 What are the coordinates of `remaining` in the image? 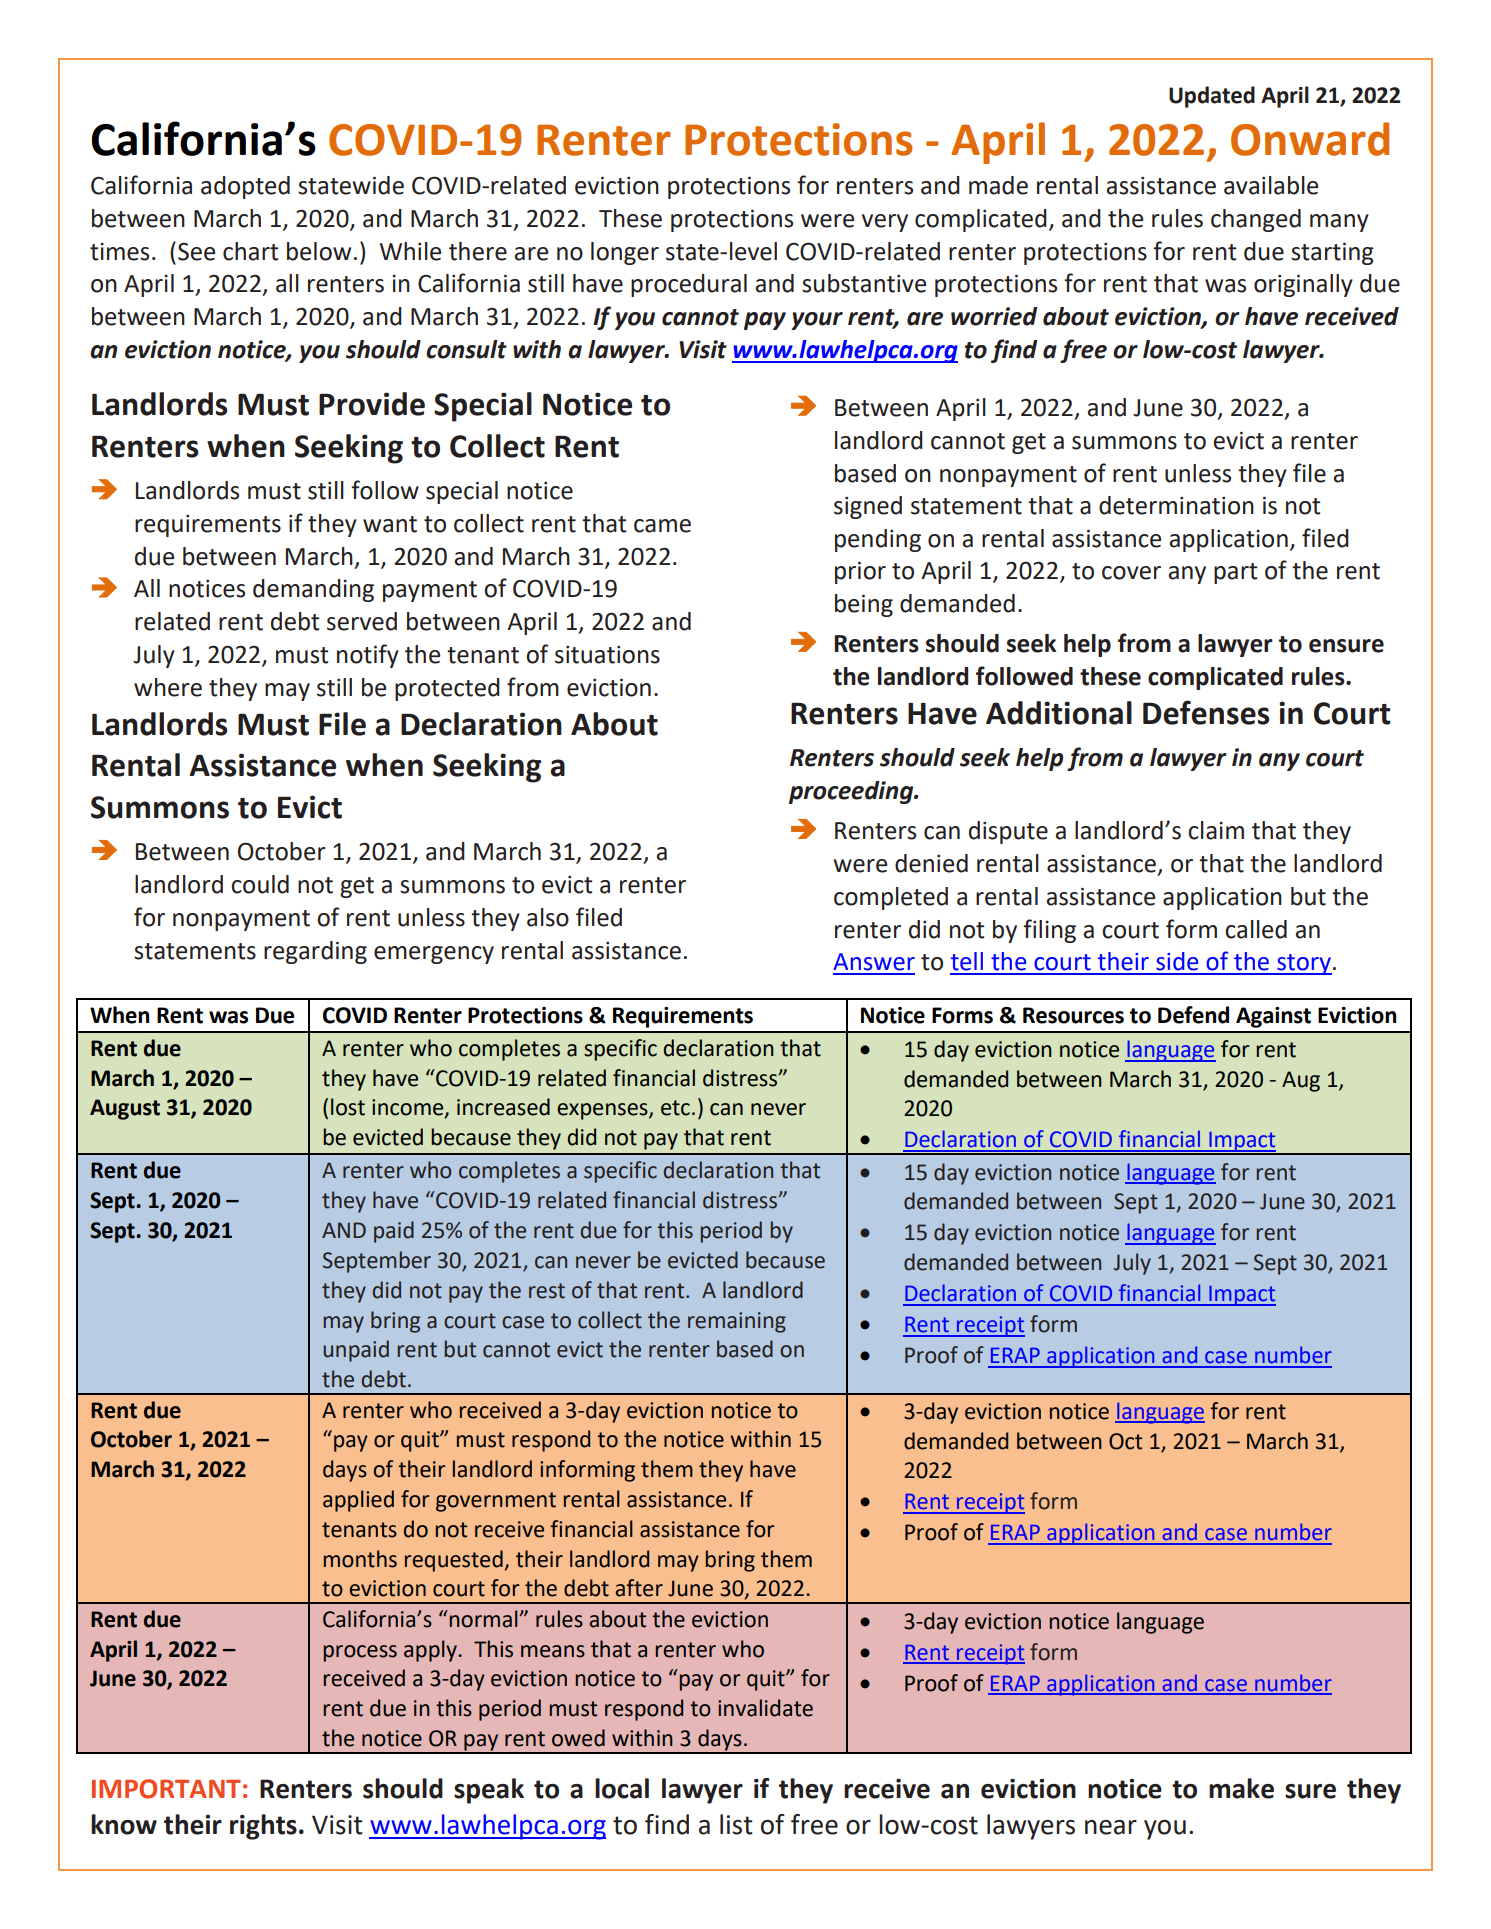 It's located at (737, 1322).
